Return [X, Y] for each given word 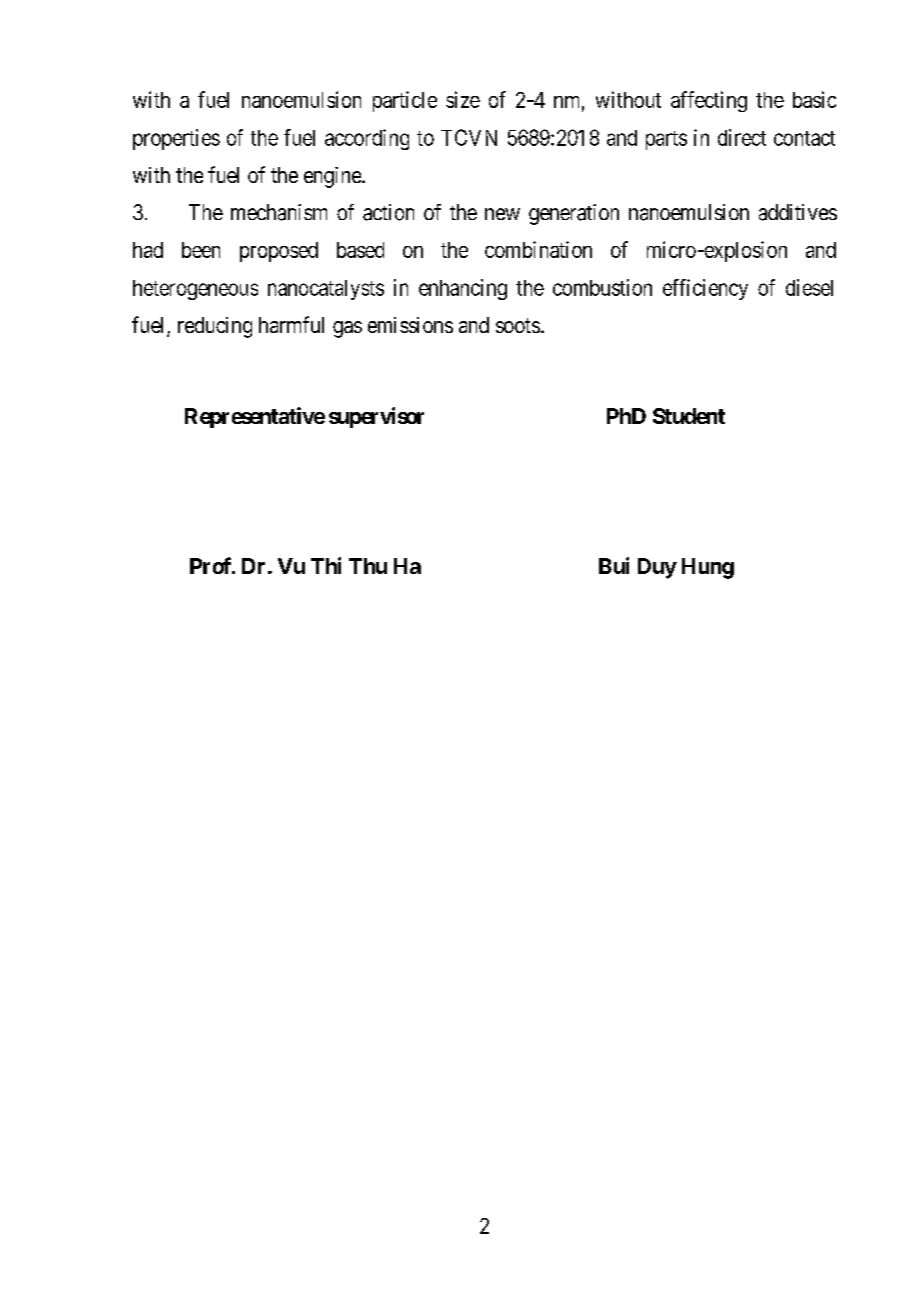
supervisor [376, 417]
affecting [709, 101]
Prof [212, 565]
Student [689, 416]
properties [176, 139]
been [201, 250]
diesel [809, 287]
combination [538, 249]
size [463, 99]
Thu [368, 566]
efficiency [705, 289]
